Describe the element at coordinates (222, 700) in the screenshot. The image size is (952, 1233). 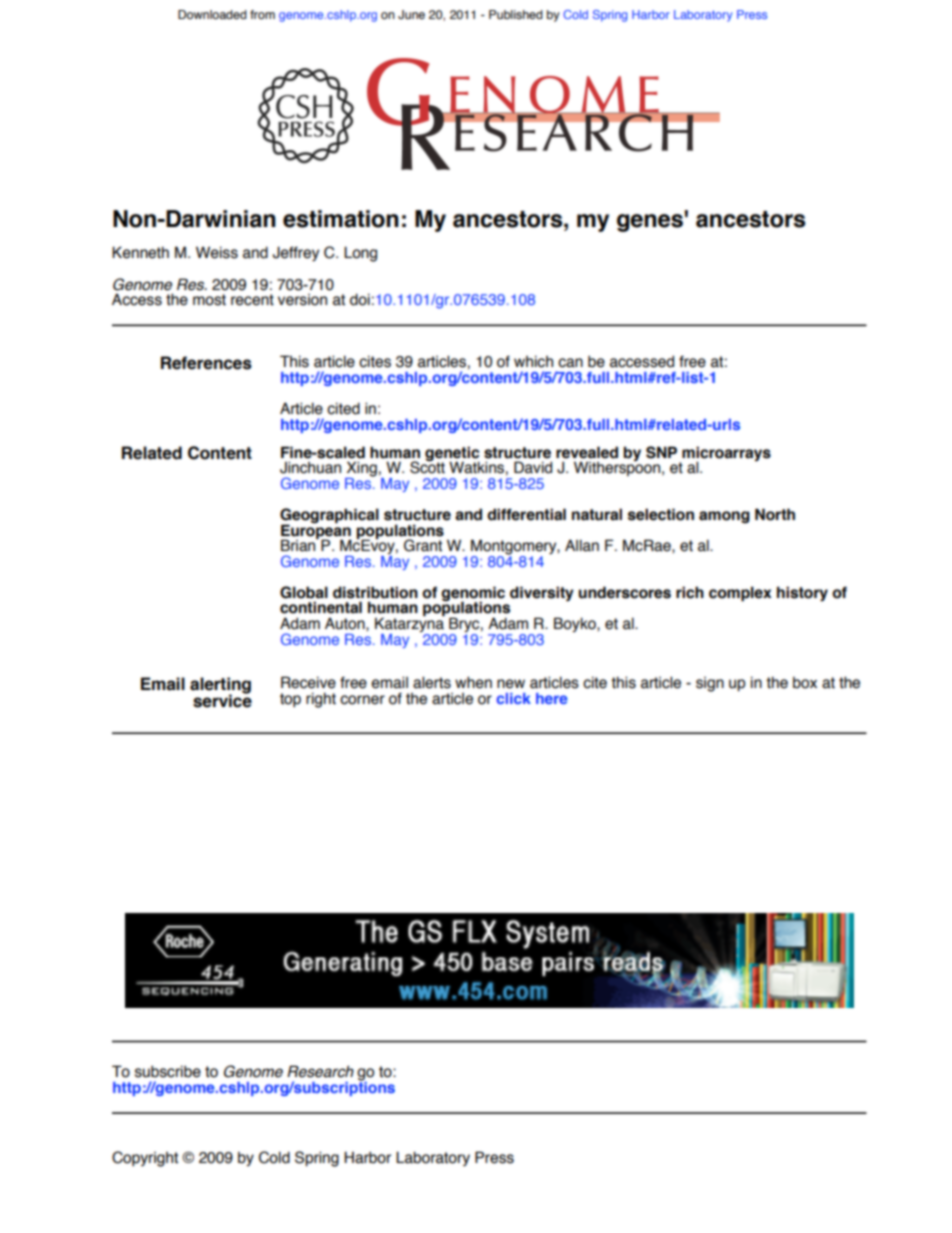
I see `service` at that location.
